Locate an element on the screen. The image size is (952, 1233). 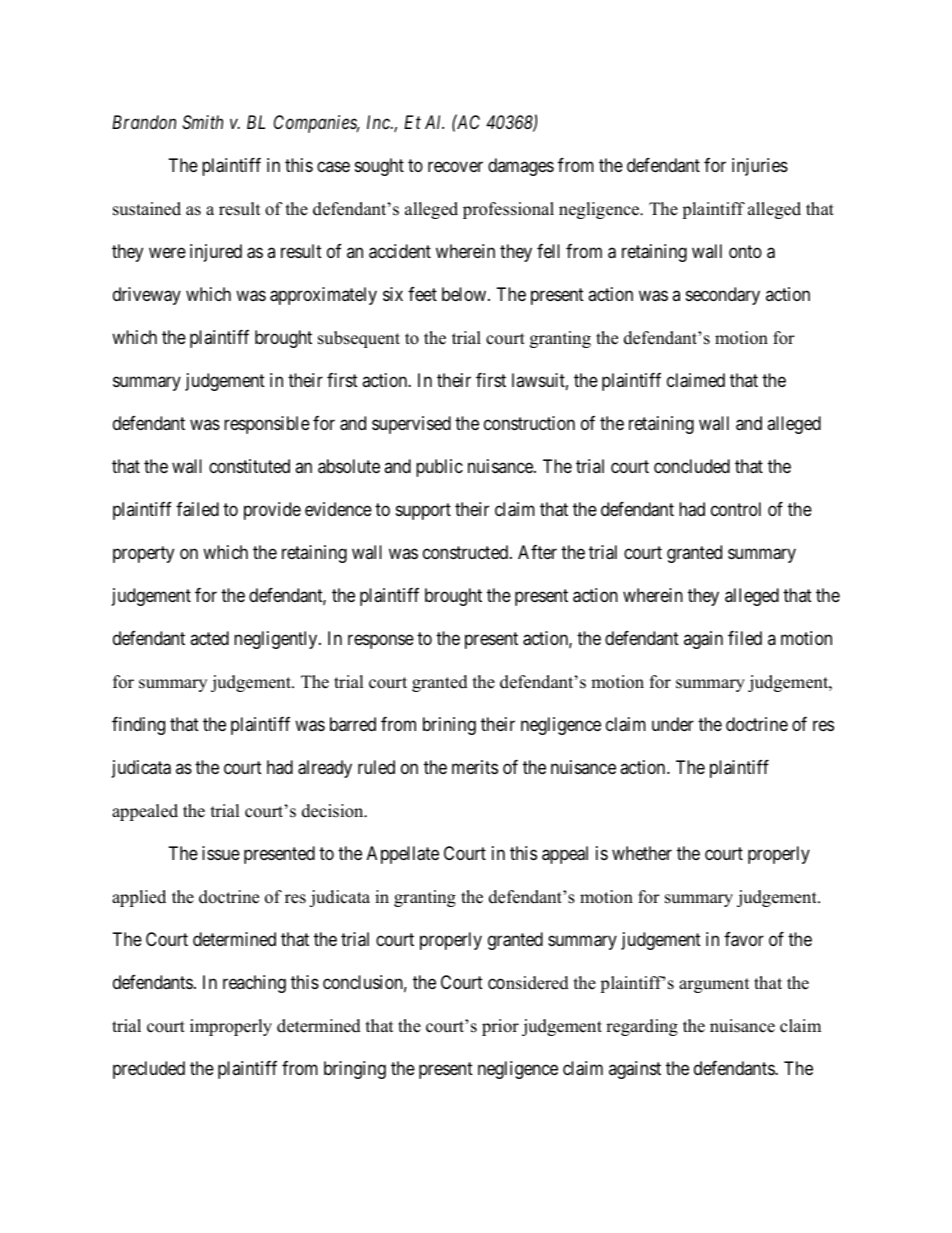
precluded is located at coordinates (149, 1070).
